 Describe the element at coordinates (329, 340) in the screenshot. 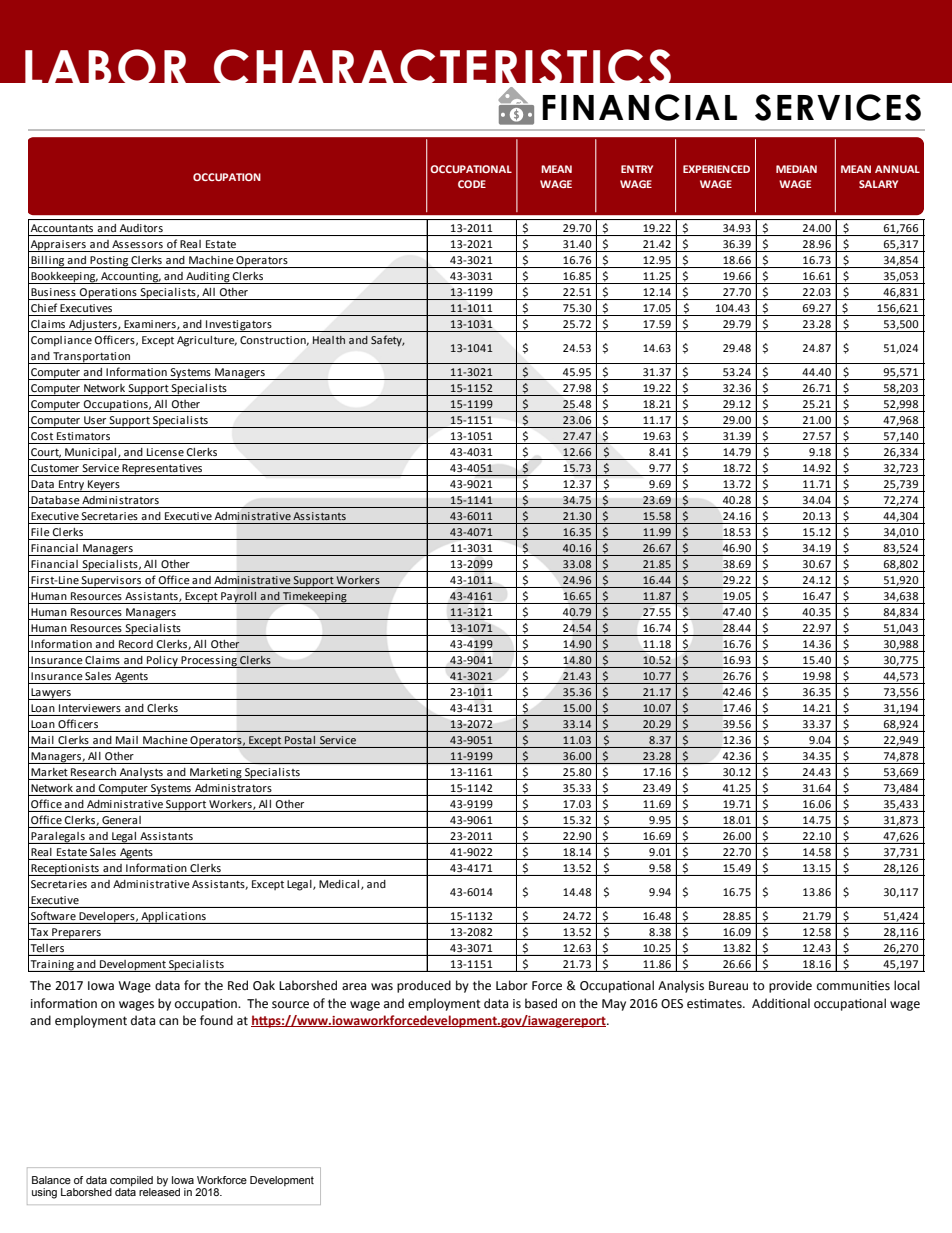

I see `Health` at that location.
